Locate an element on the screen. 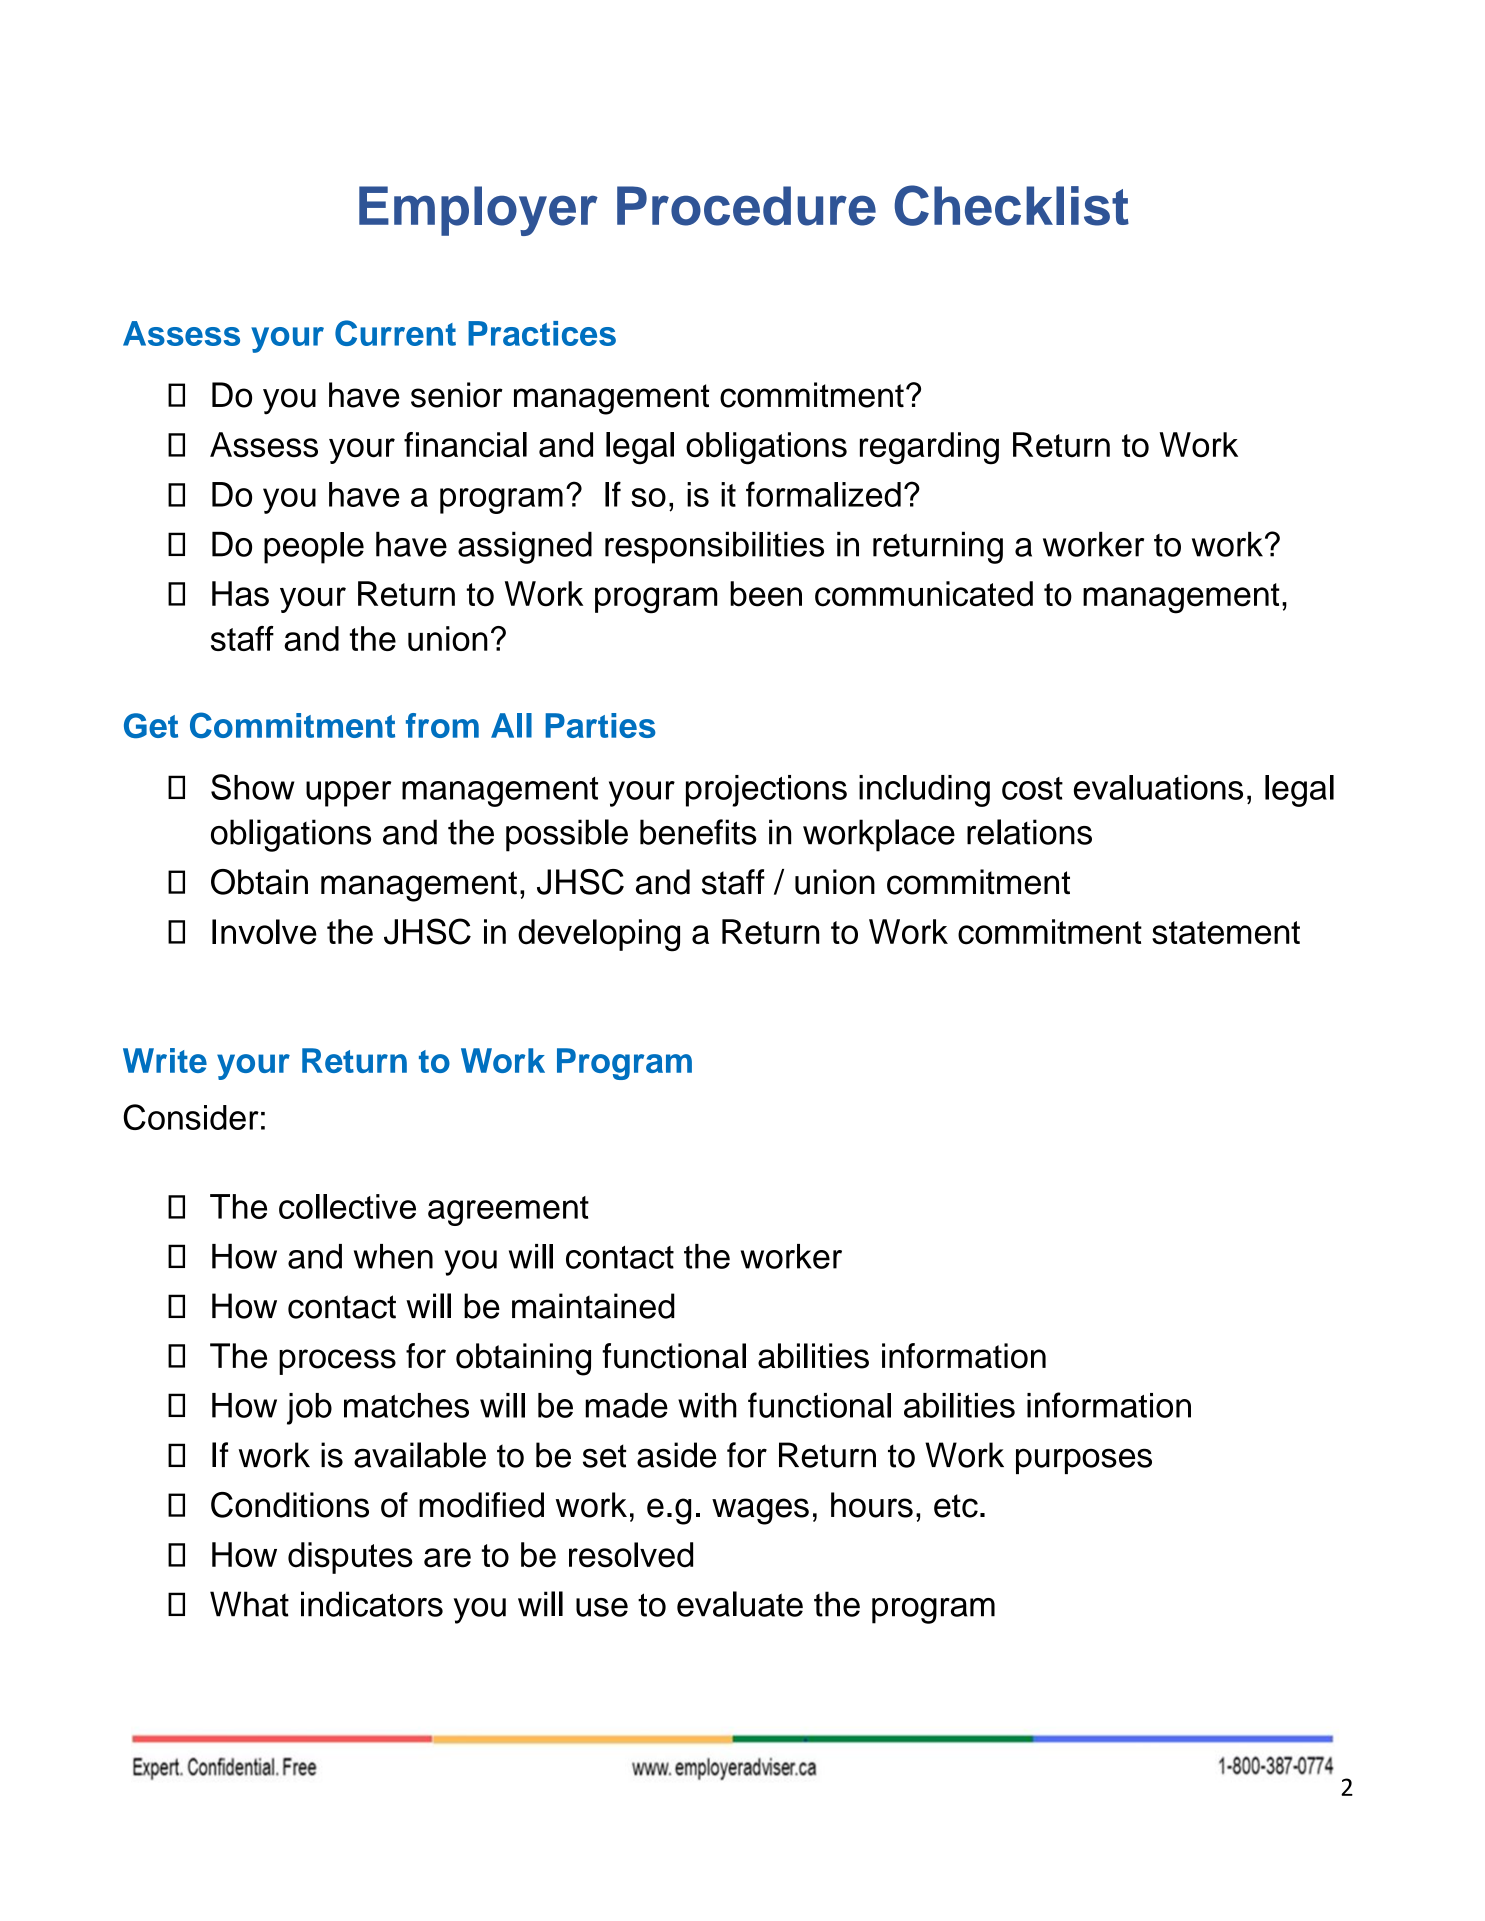 The image size is (1485, 1921). Involve is located at coordinates (264, 932).
